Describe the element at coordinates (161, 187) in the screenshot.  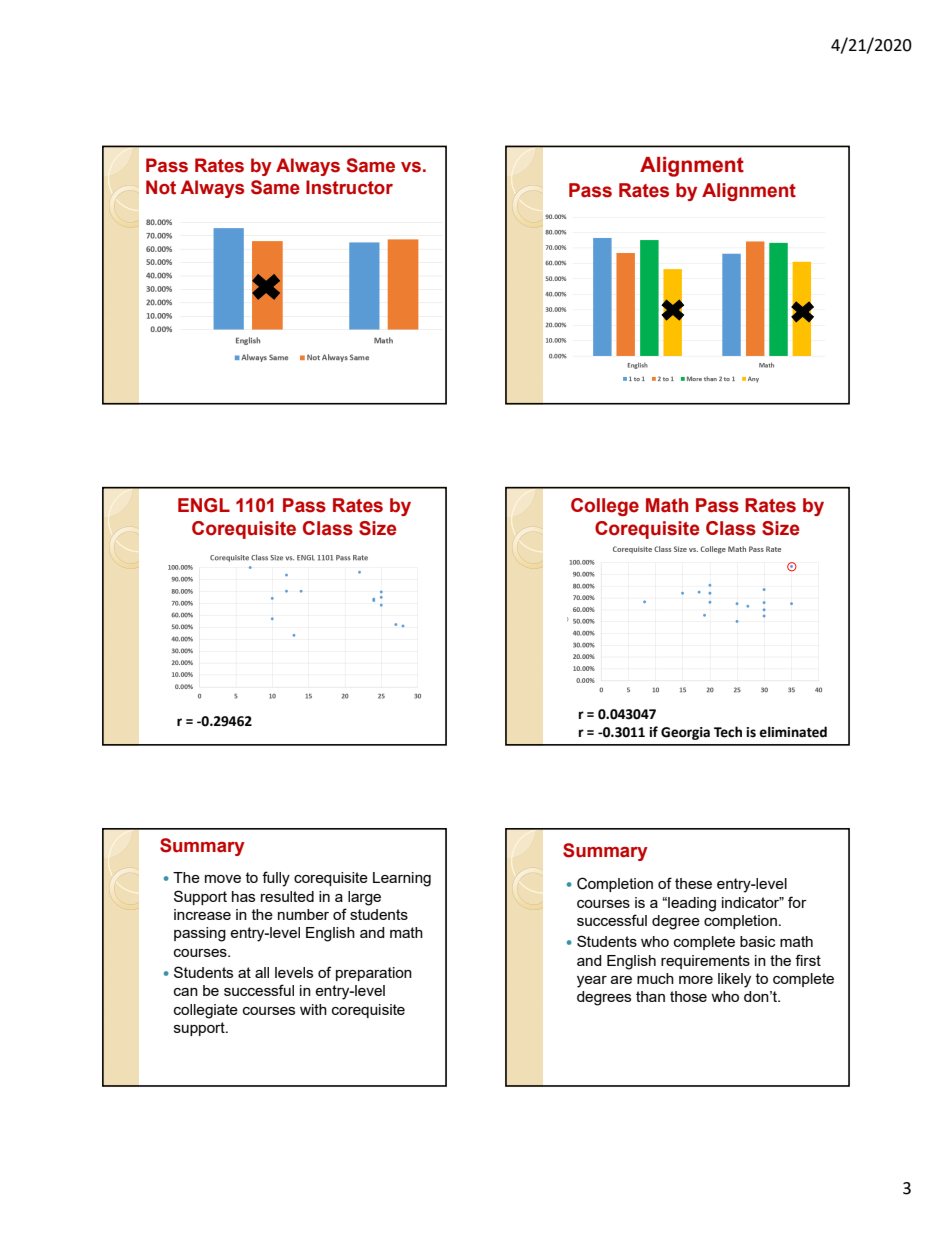
I see `Not` at that location.
